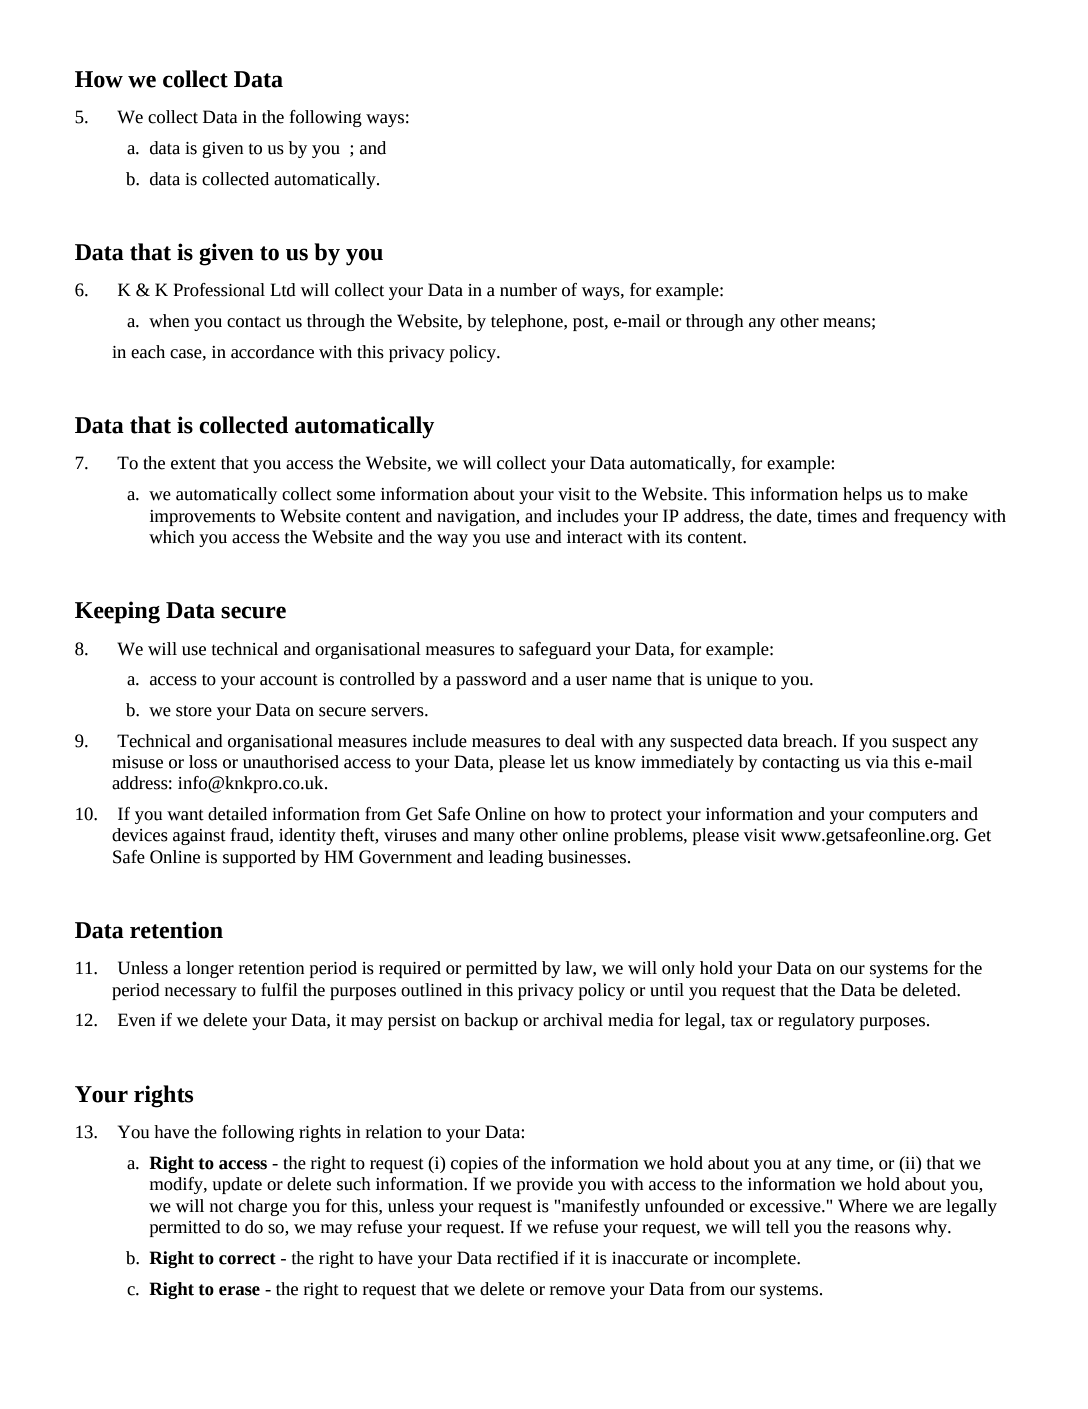 The height and width of the screenshot is (1409, 1088). What do you see at coordinates (169, 321) in the screenshot?
I see `when` at bounding box center [169, 321].
